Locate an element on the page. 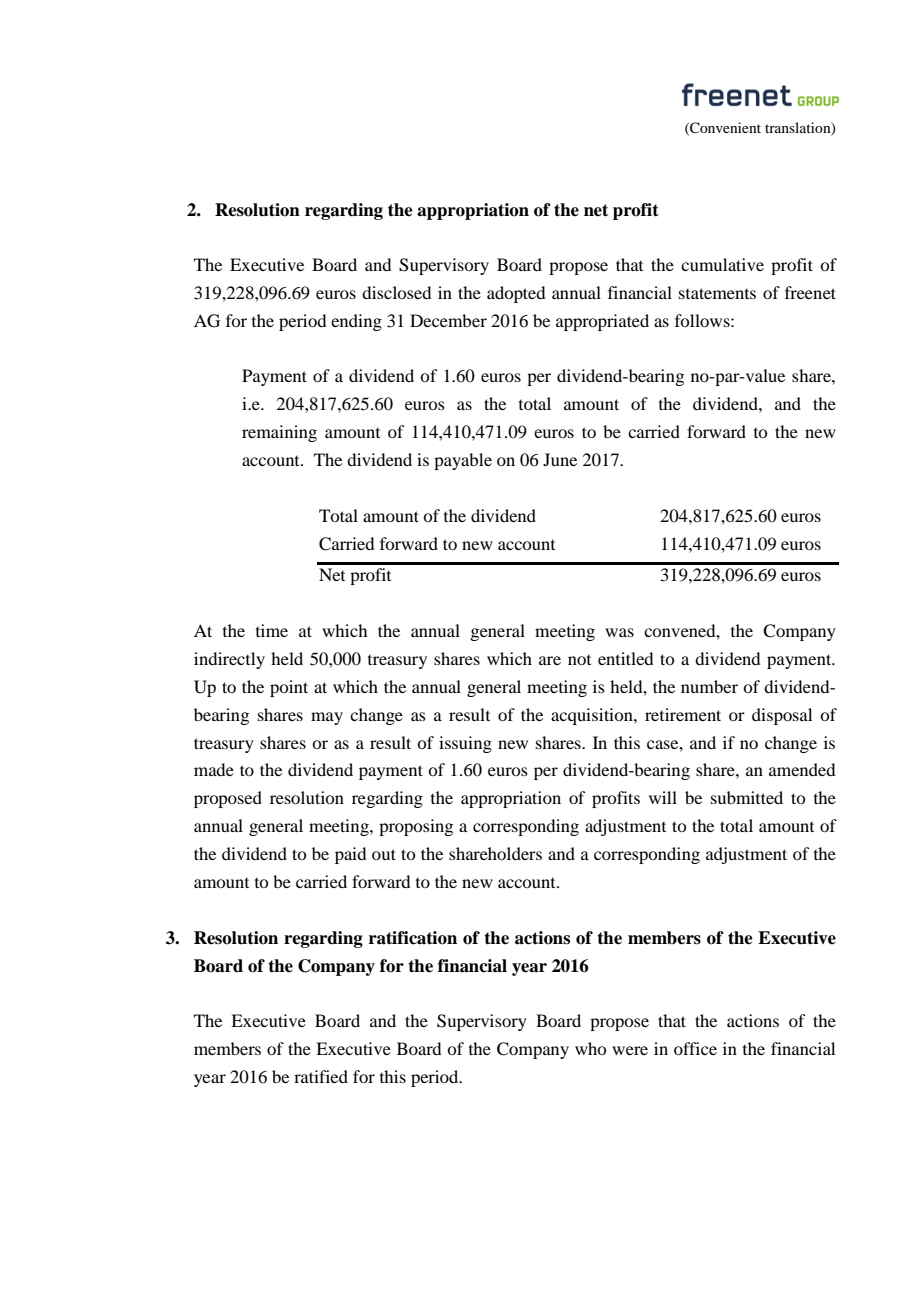 This page has height=1308, width=924. point is located at coordinates (289, 688).
